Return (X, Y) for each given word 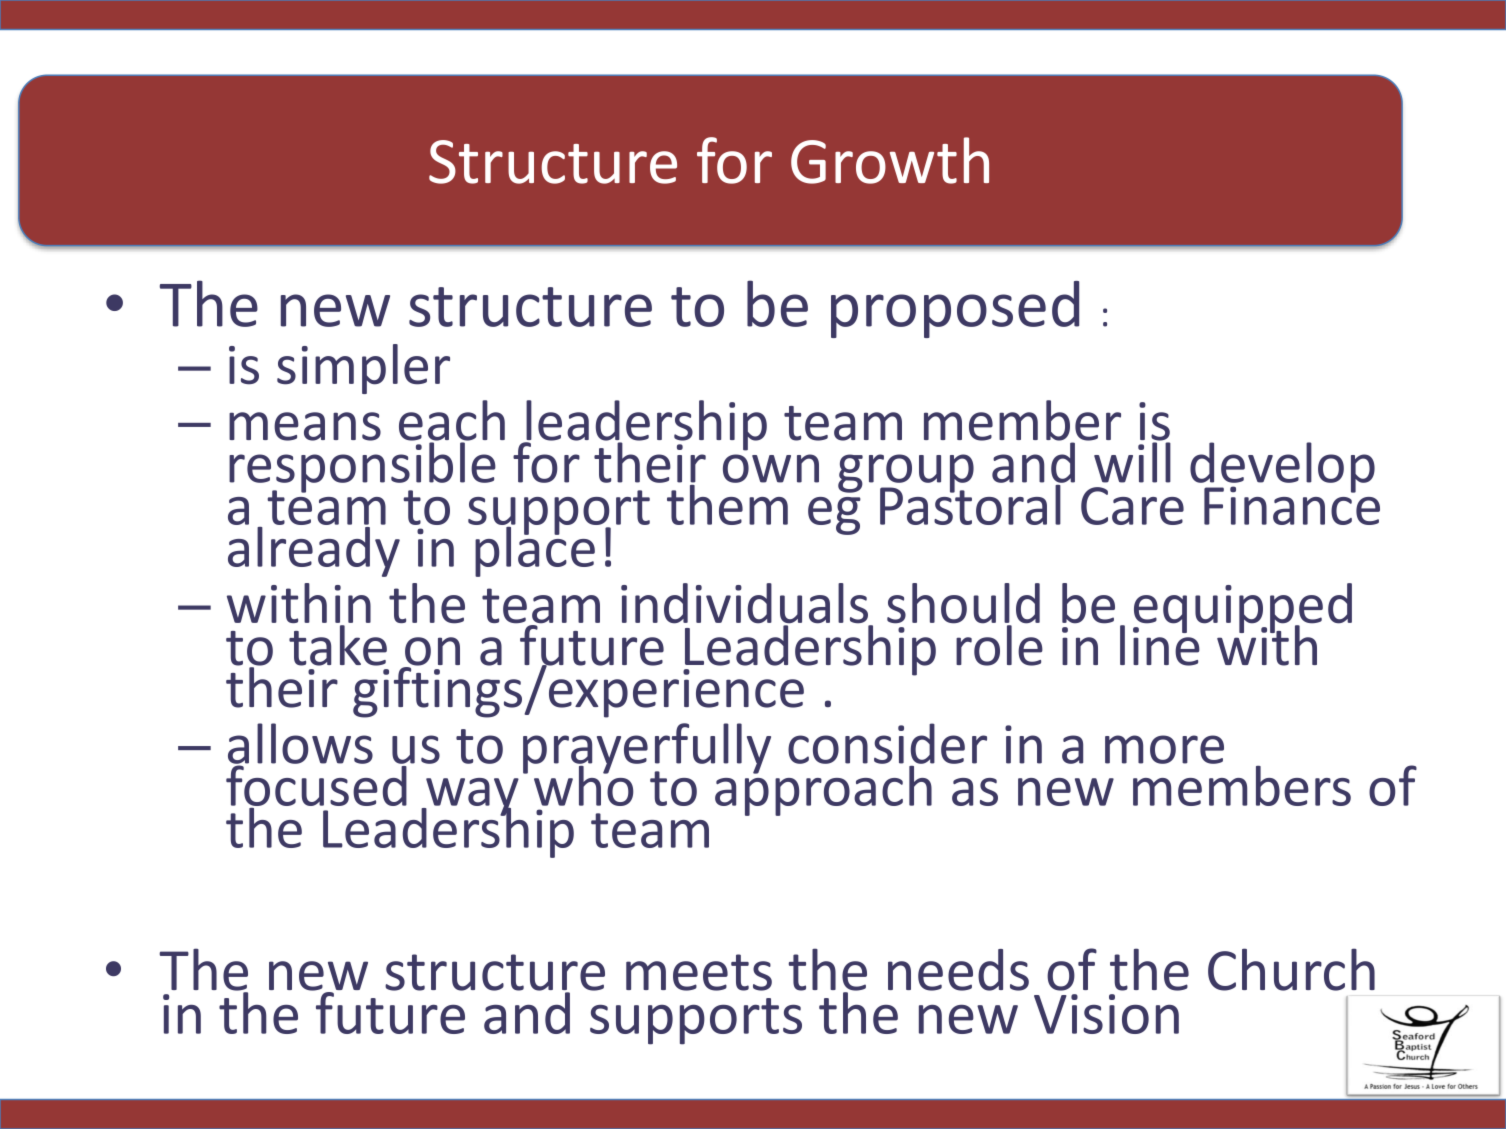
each (452, 421)
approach (823, 789)
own (771, 468)
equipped (1242, 609)
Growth (890, 160)
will (1132, 461)
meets (699, 972)
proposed (955, 309)
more (1164, 749)
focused (316, 784)
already (314, 550)
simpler (363, 369)
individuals (746, 604)
